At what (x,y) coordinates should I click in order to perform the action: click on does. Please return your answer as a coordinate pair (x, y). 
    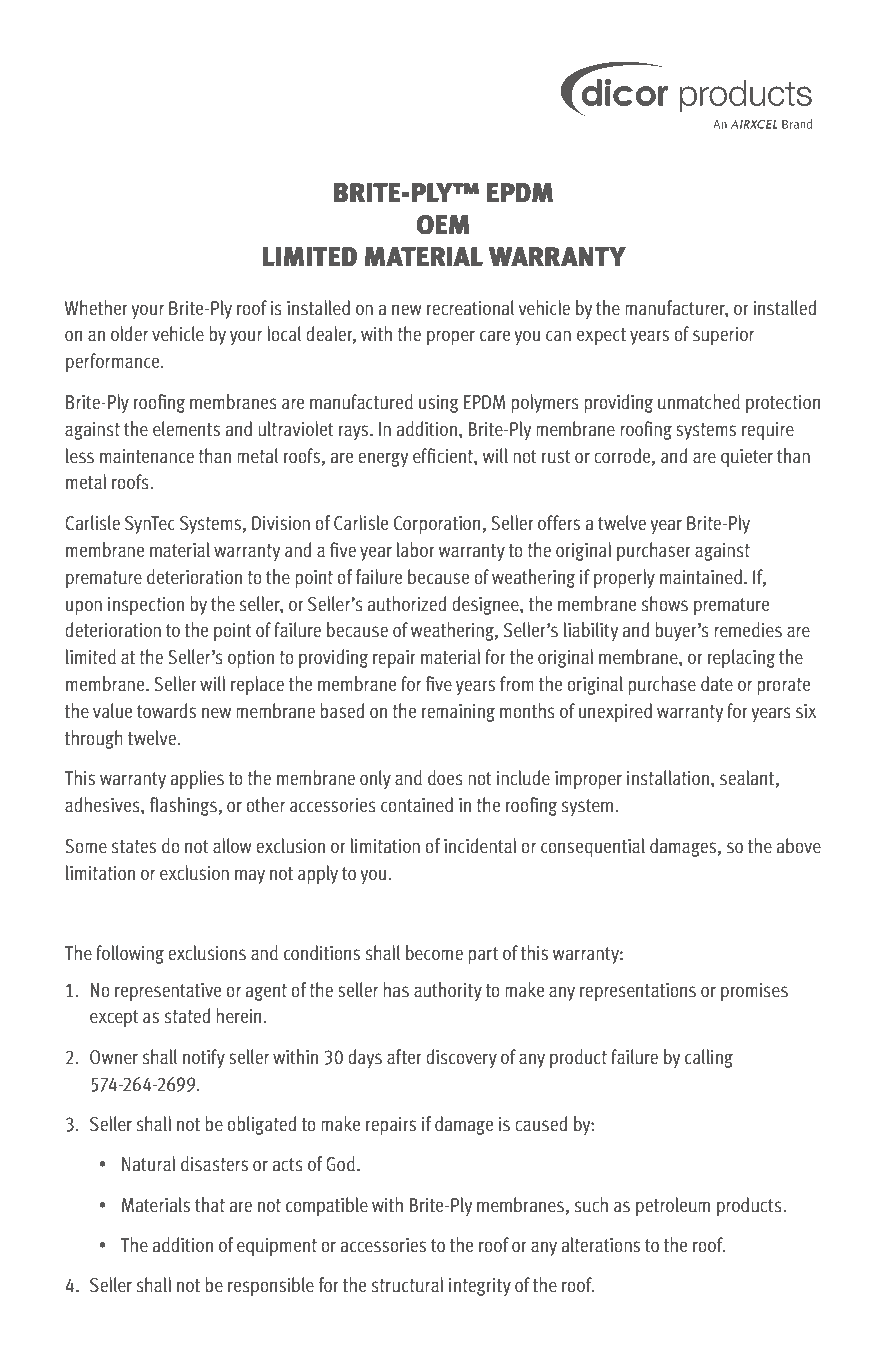
    Looking at the image, I should click on (445, 778).
